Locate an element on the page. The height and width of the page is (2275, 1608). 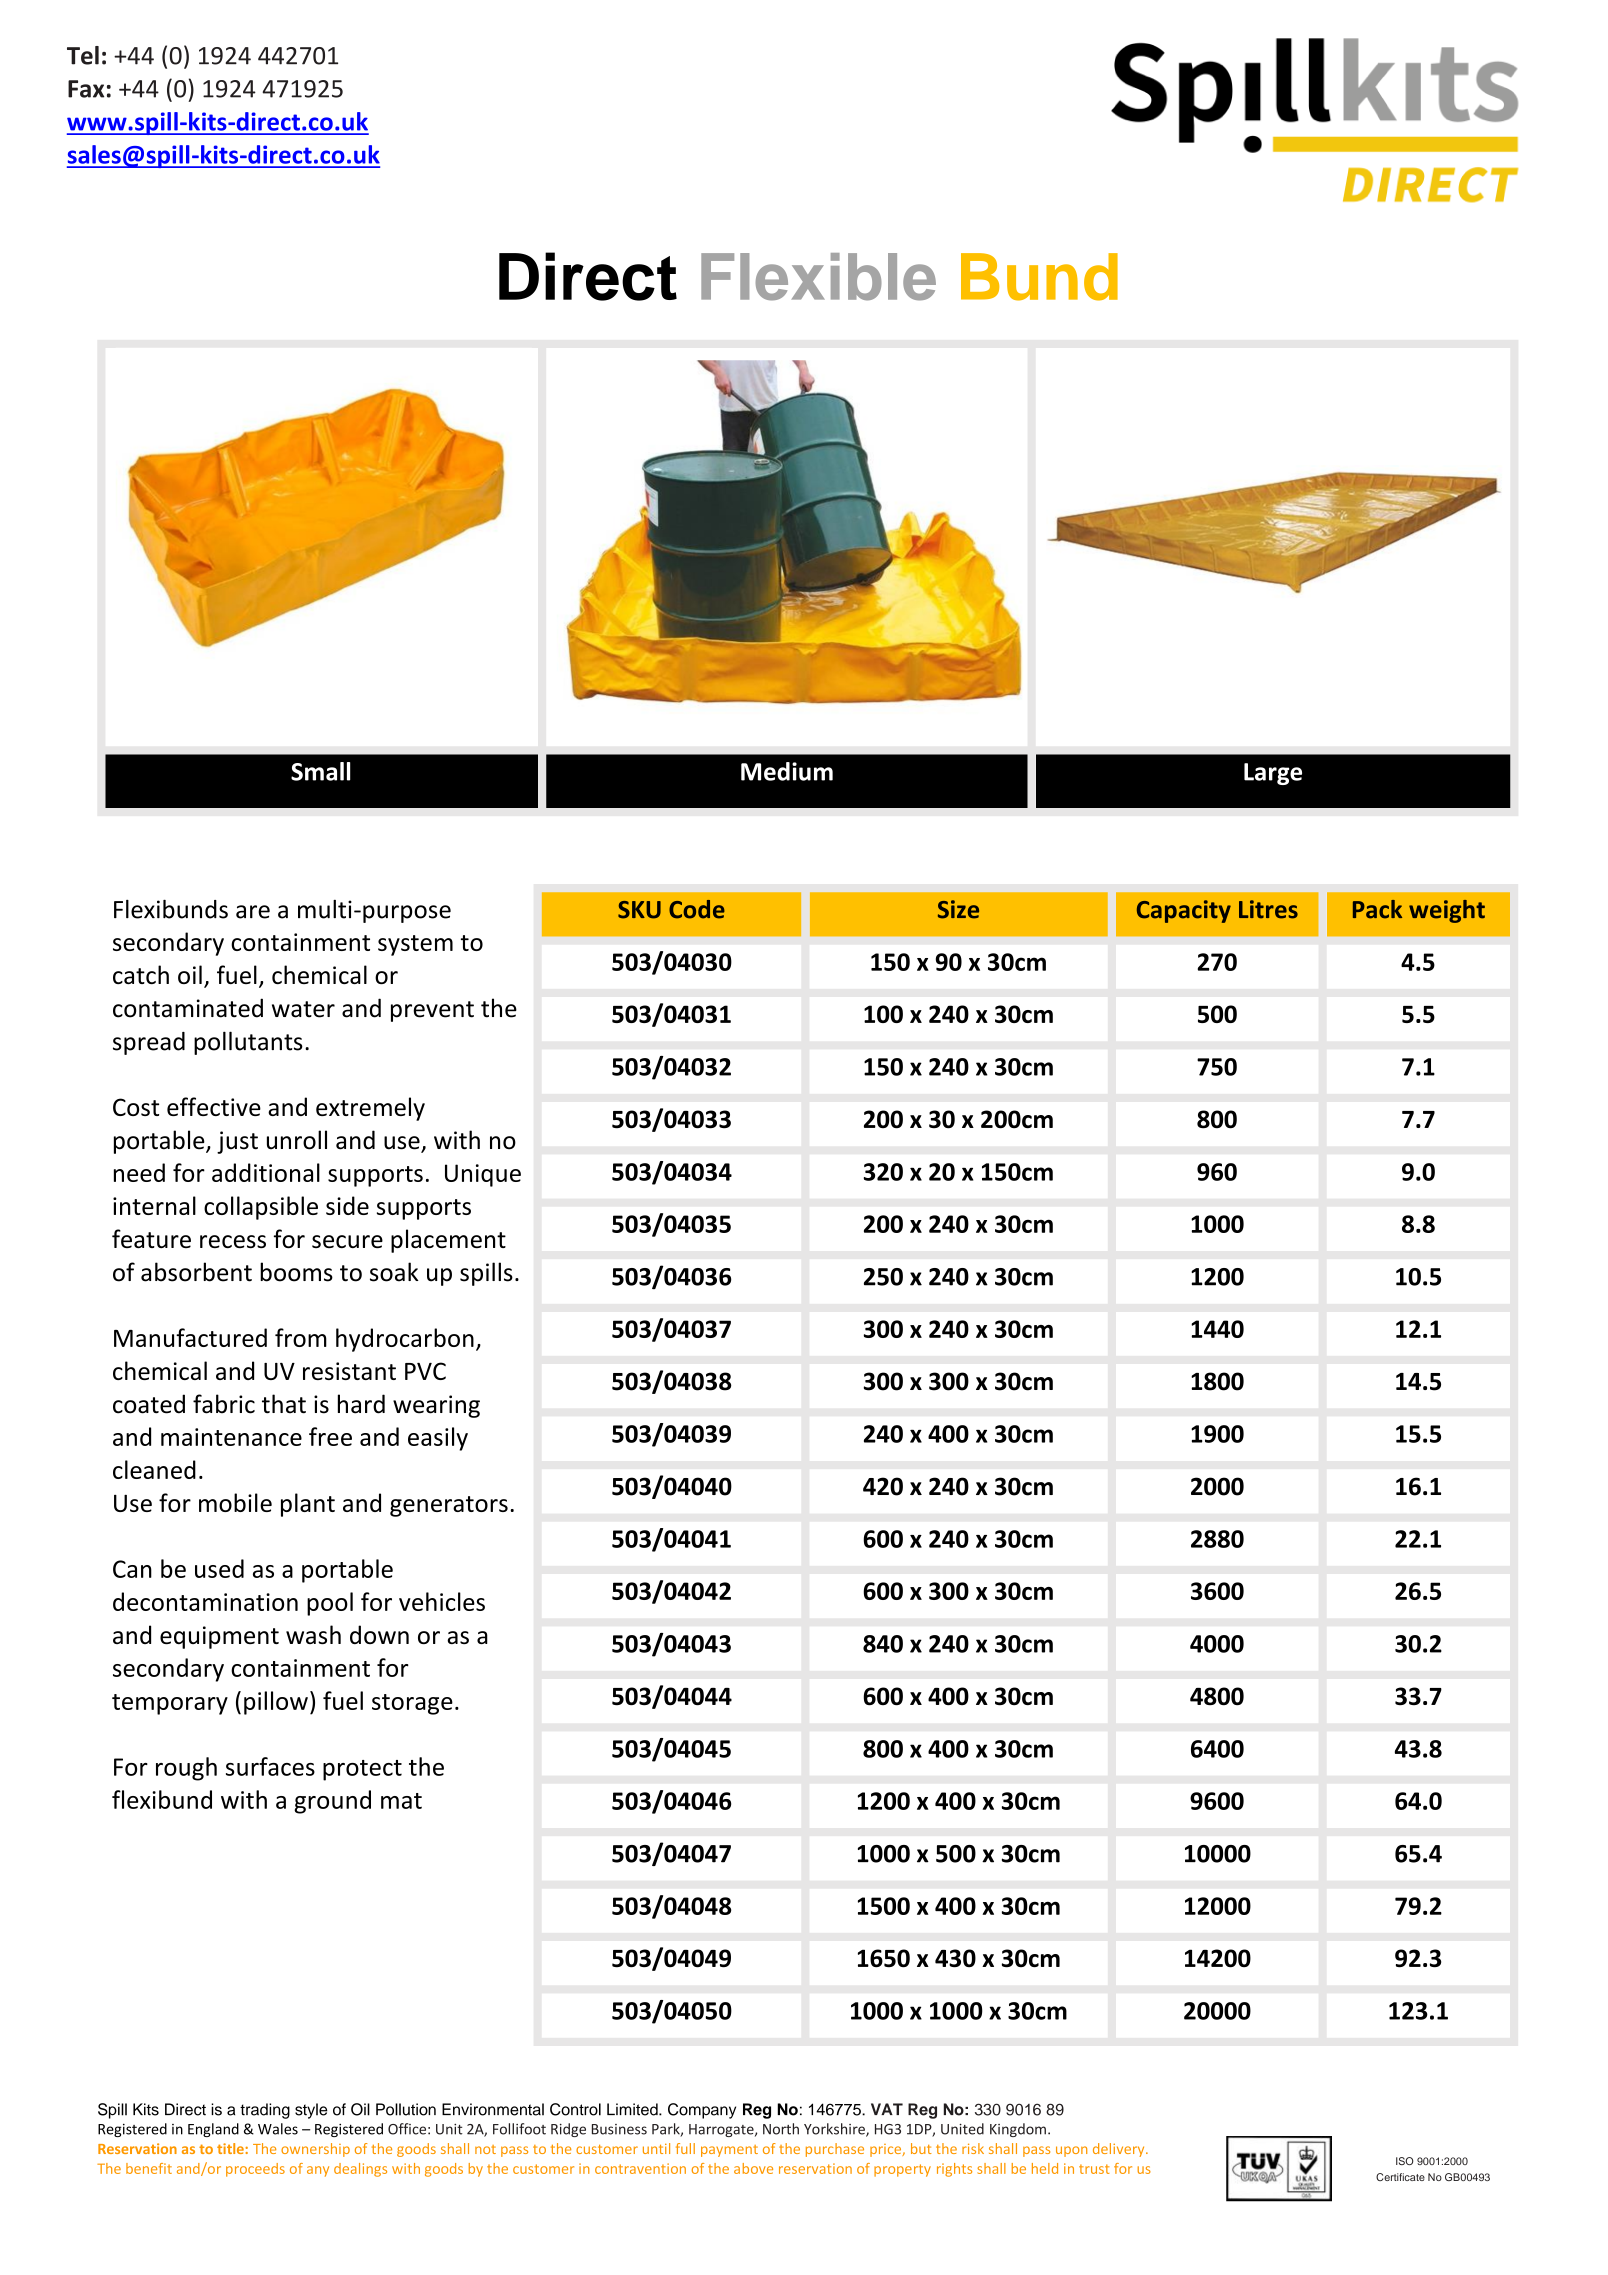
Fax is located at coordinates (86, 89).
